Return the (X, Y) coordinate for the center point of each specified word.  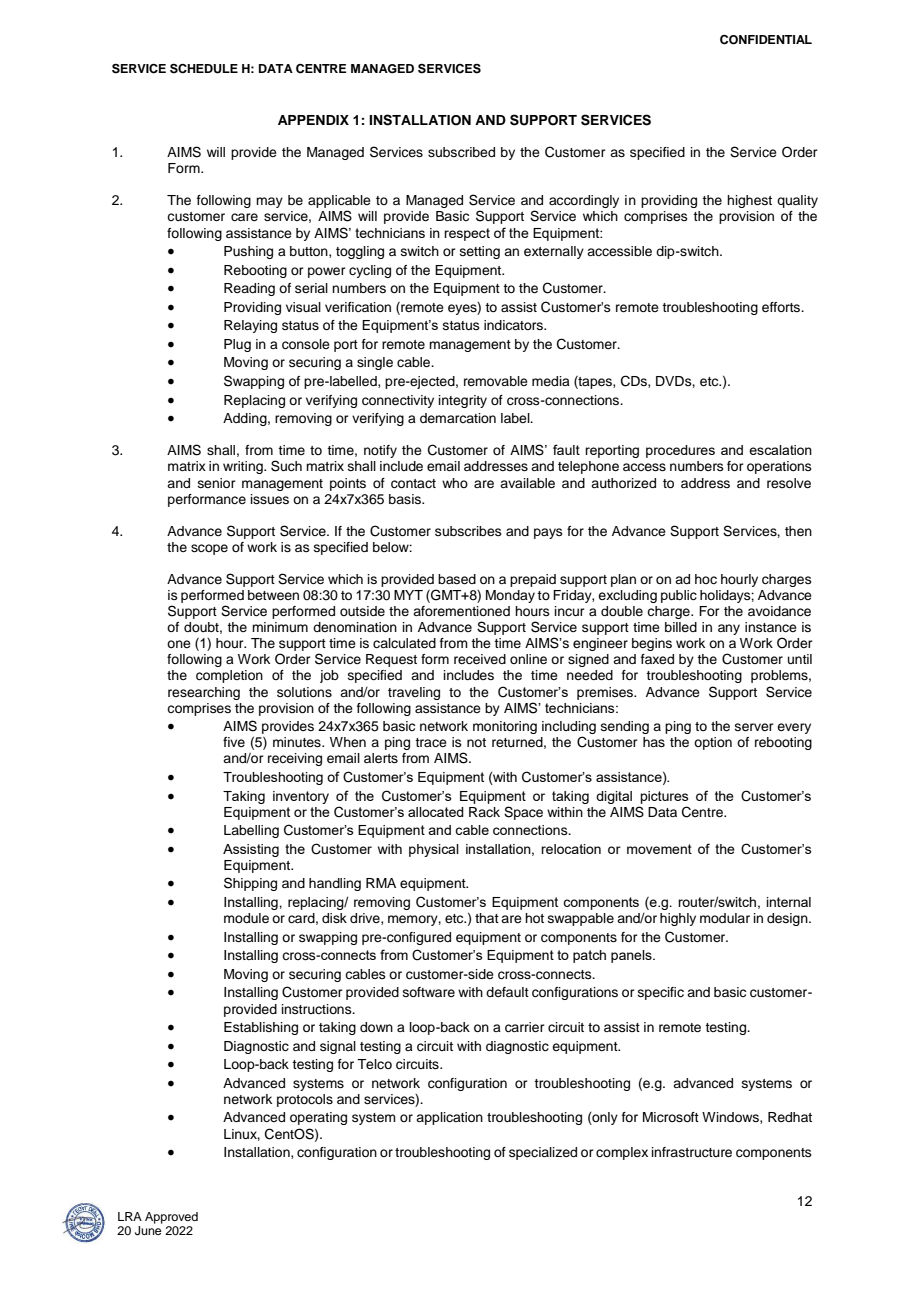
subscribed (461, 152)
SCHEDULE (204, 69)
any (729, 629)
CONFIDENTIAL (766, 40)
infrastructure (692, 1152)
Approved (171, 1218)
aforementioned (461, 611)
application (449, 1118)
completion (229, 676)
